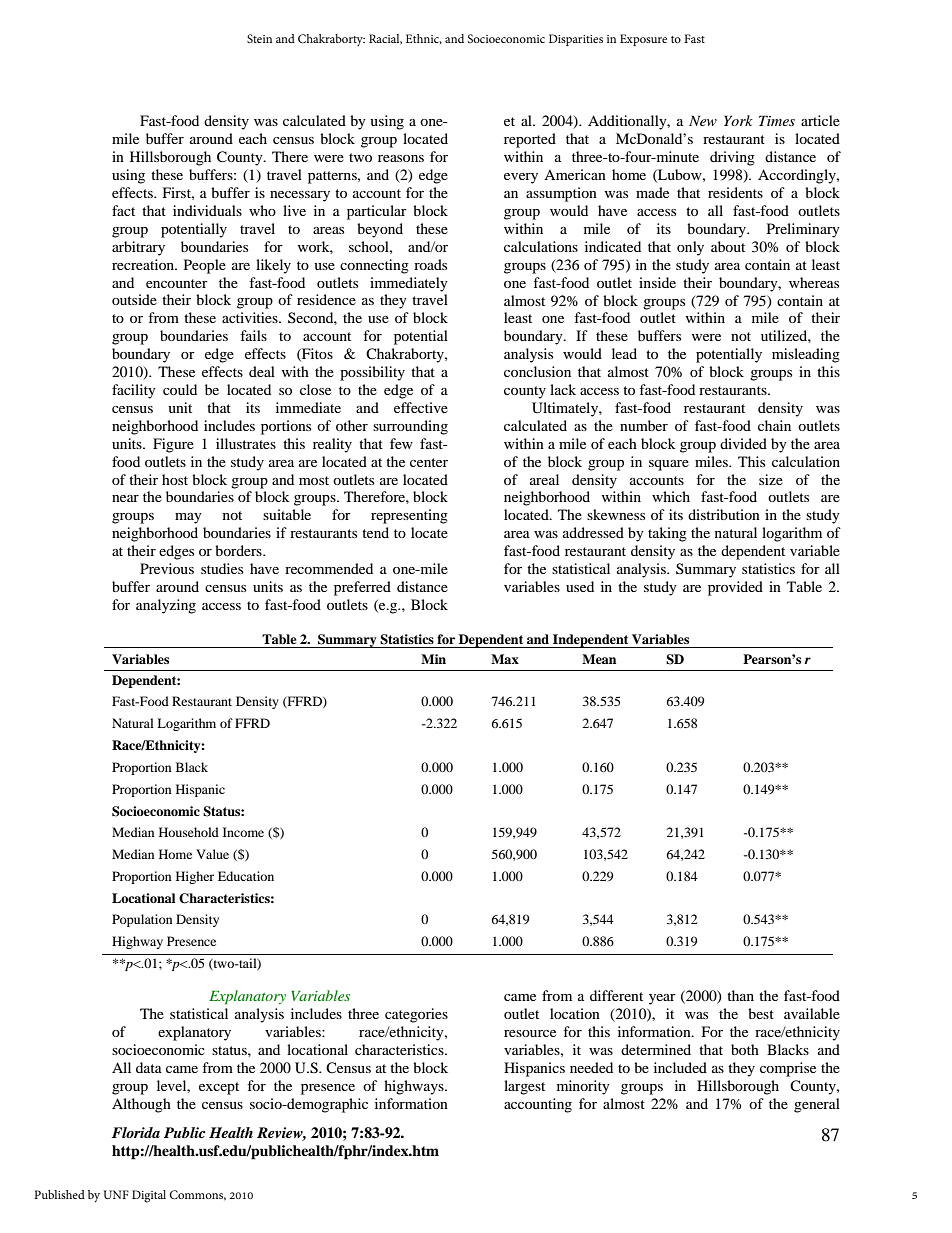 This screenshot has height=1233, width=952. Describe the element at coordinates (166, 606) in the screenshot. I see `analyzing` at that location.
